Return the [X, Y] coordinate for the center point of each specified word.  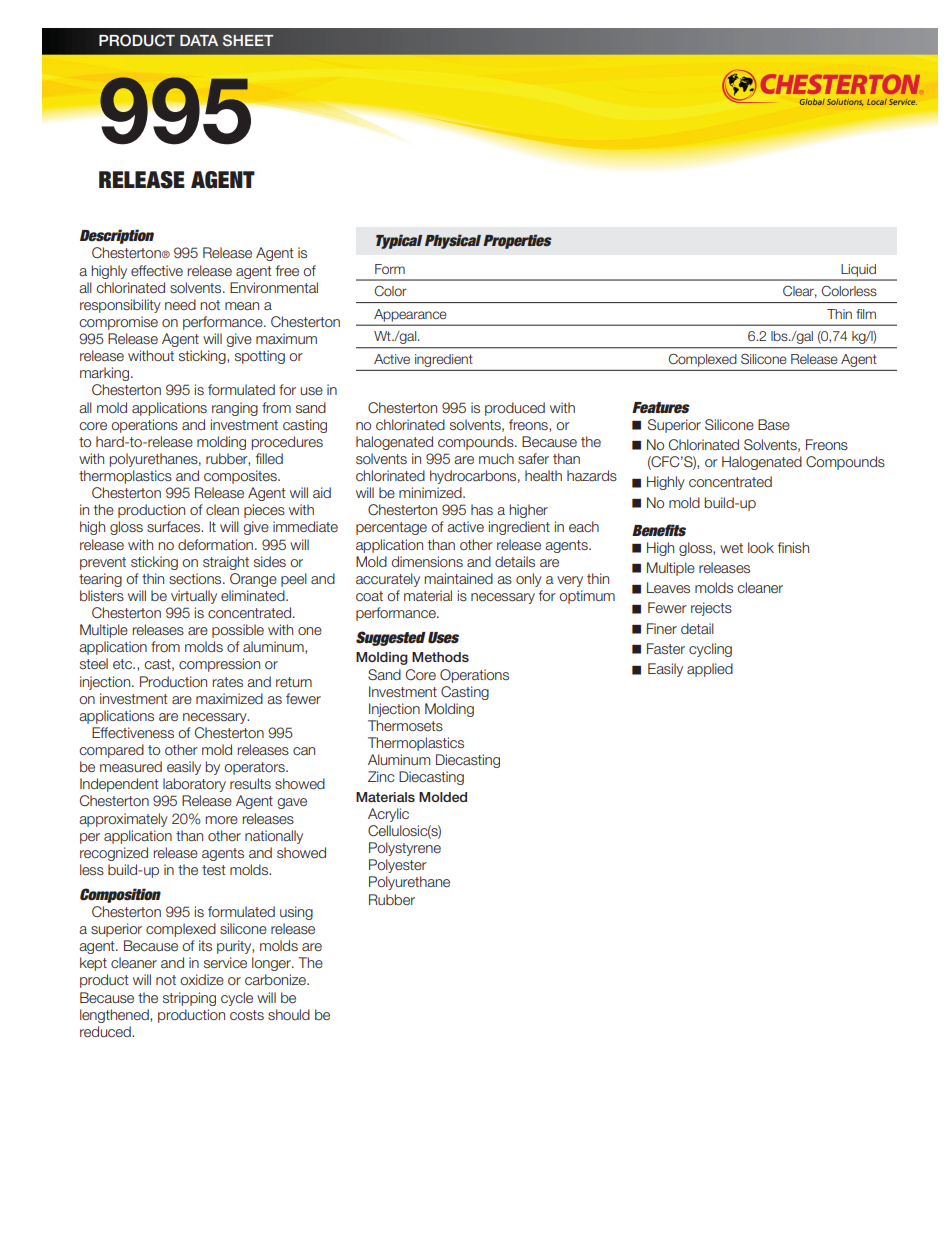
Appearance [410, 315]
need [180, 304]
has [482, 509]
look [761, 547]
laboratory [194, 785]
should [289, 1014]
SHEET [248, 40]
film [866, 314]
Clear [800, 292]
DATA [199, 40]
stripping [189, 999]
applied [710, 670]
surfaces [175, 526]
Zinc [381, 776]
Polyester [398, 866]
